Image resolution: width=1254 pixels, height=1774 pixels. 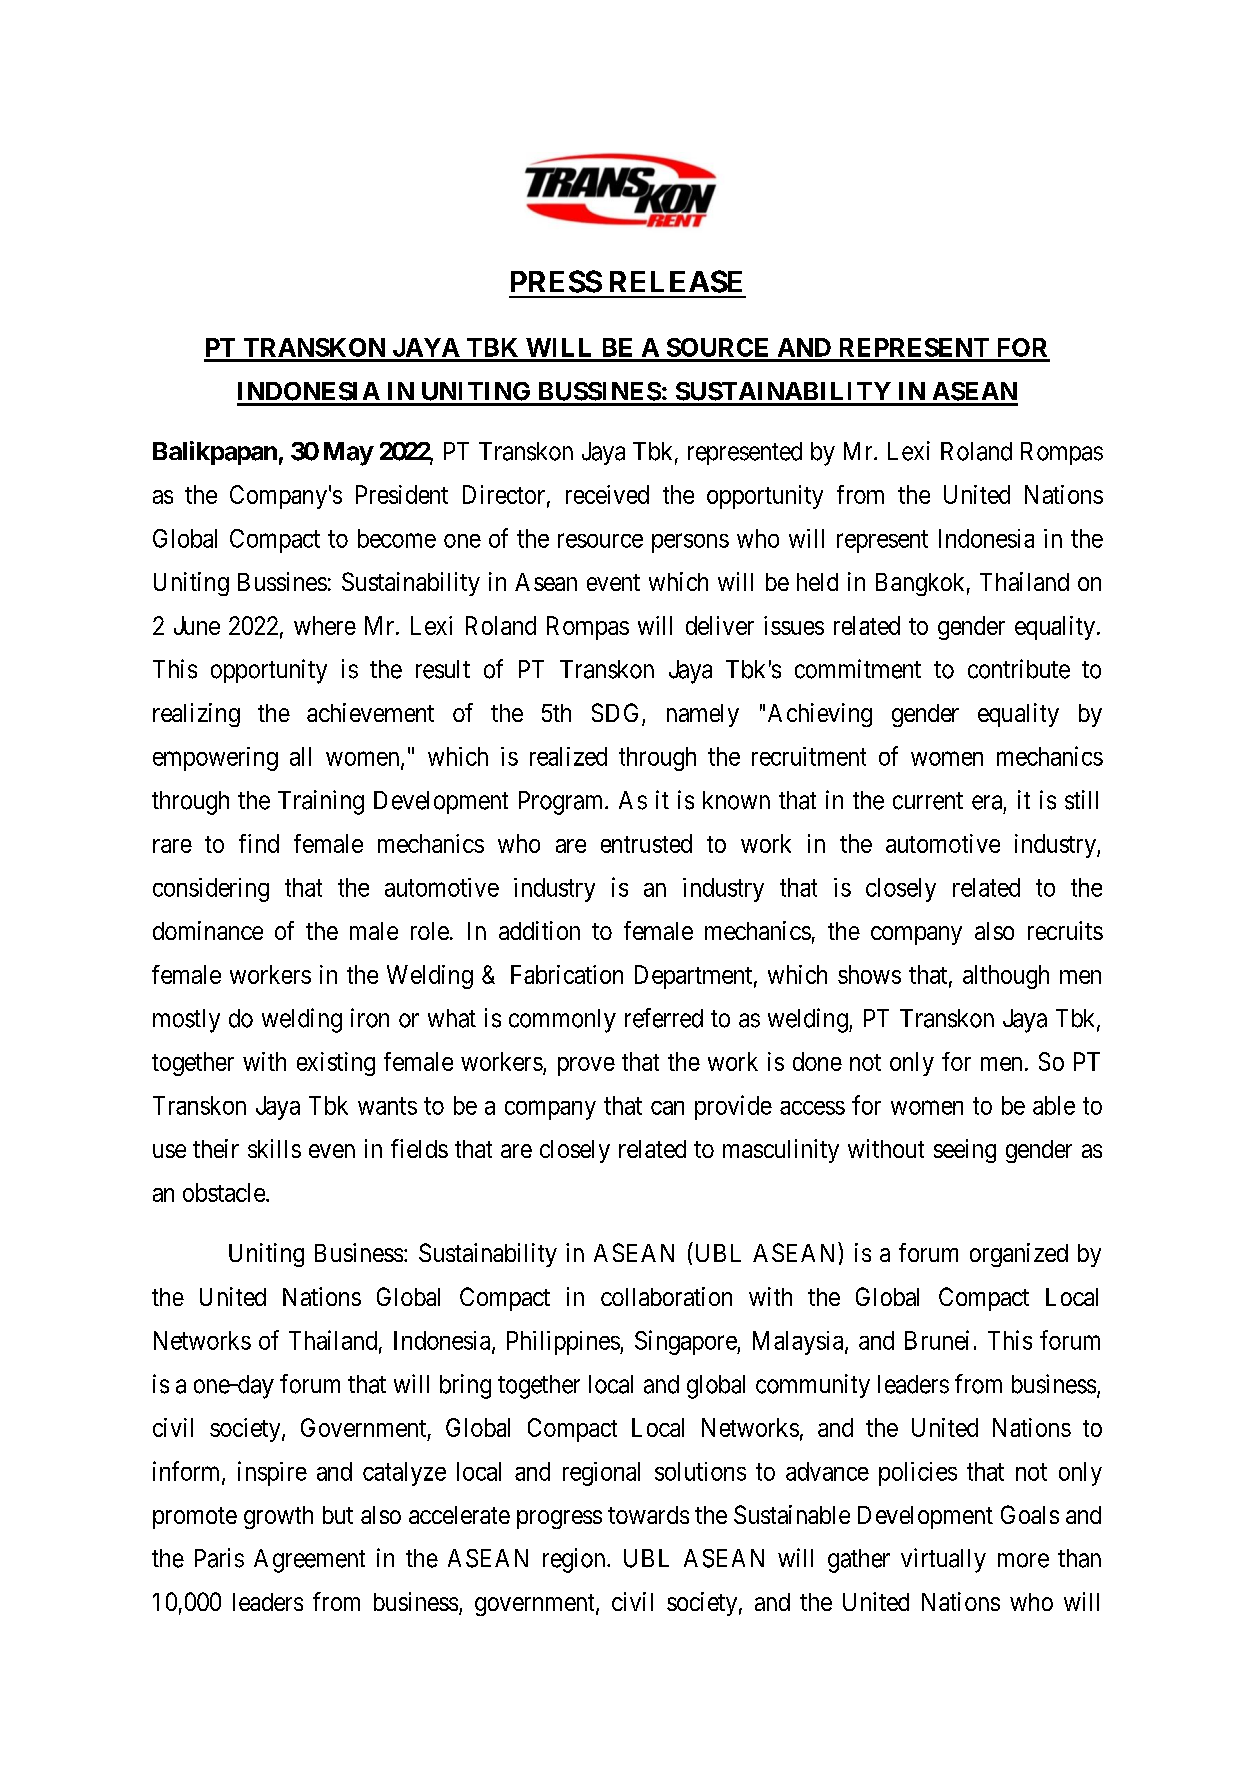 I want to click on Goals, so click(x=1030, y=1514).
